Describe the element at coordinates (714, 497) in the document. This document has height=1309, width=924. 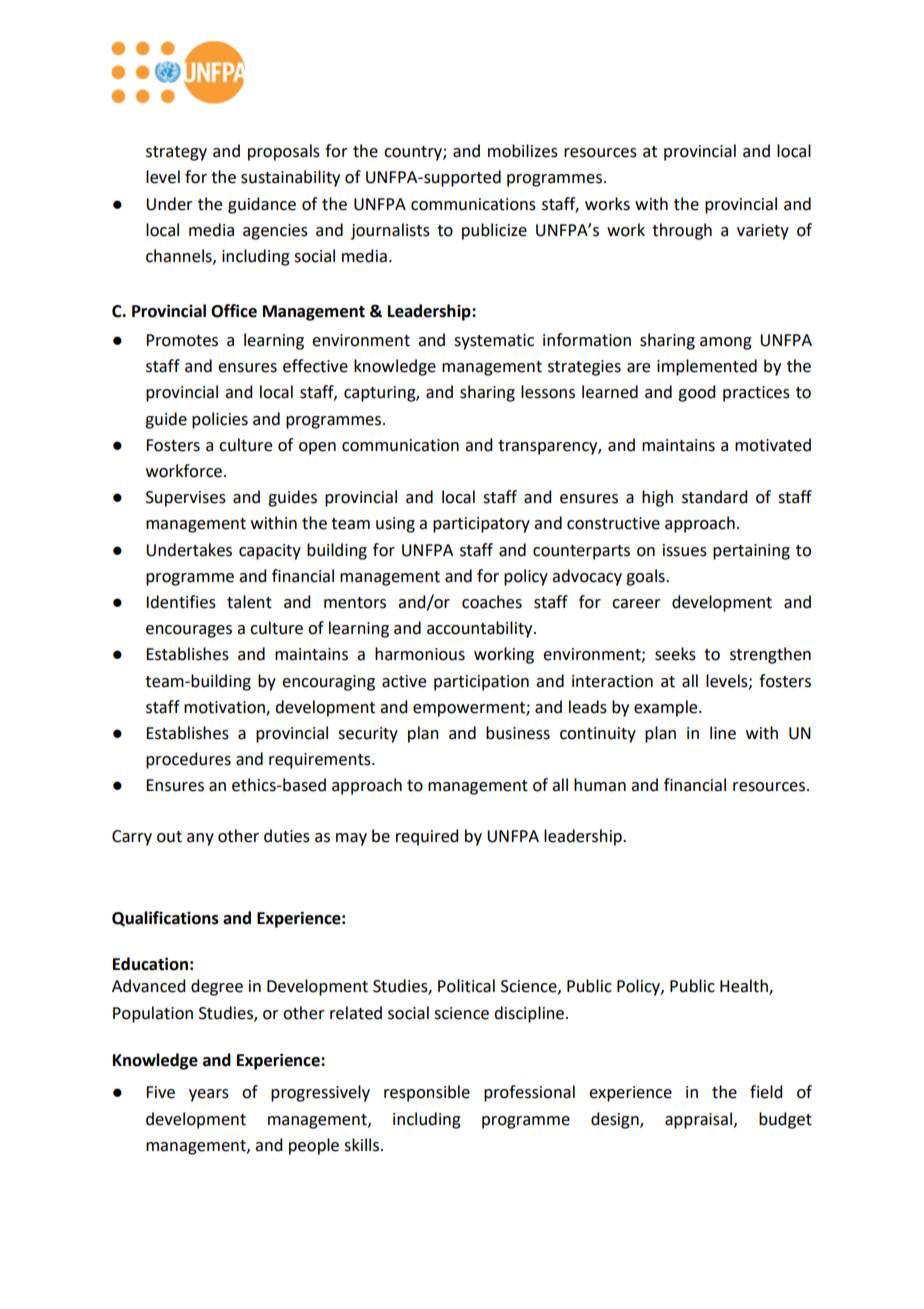
I see `standard` at that location.
